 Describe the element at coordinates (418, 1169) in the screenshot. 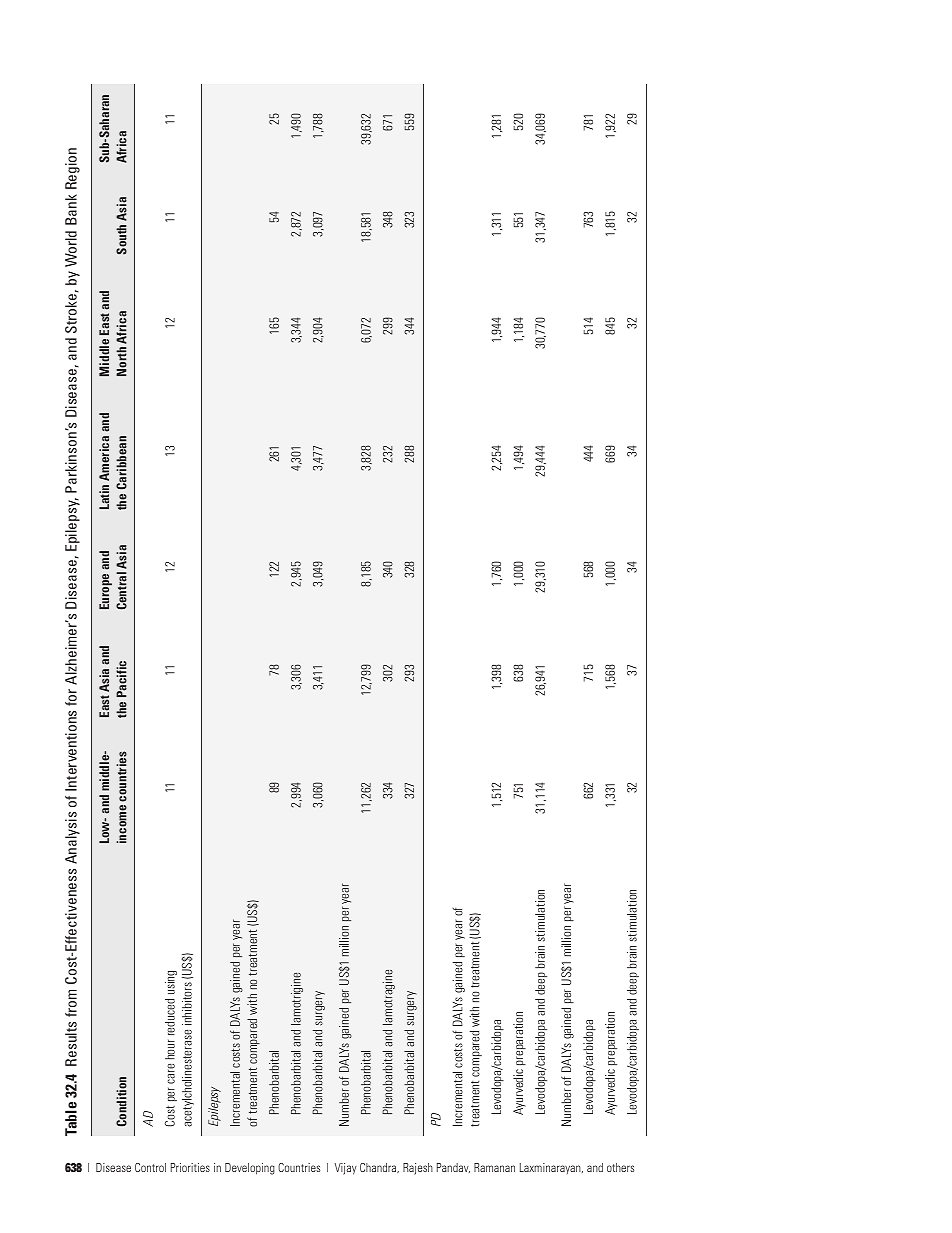

I see `Rajesh` at that location.
